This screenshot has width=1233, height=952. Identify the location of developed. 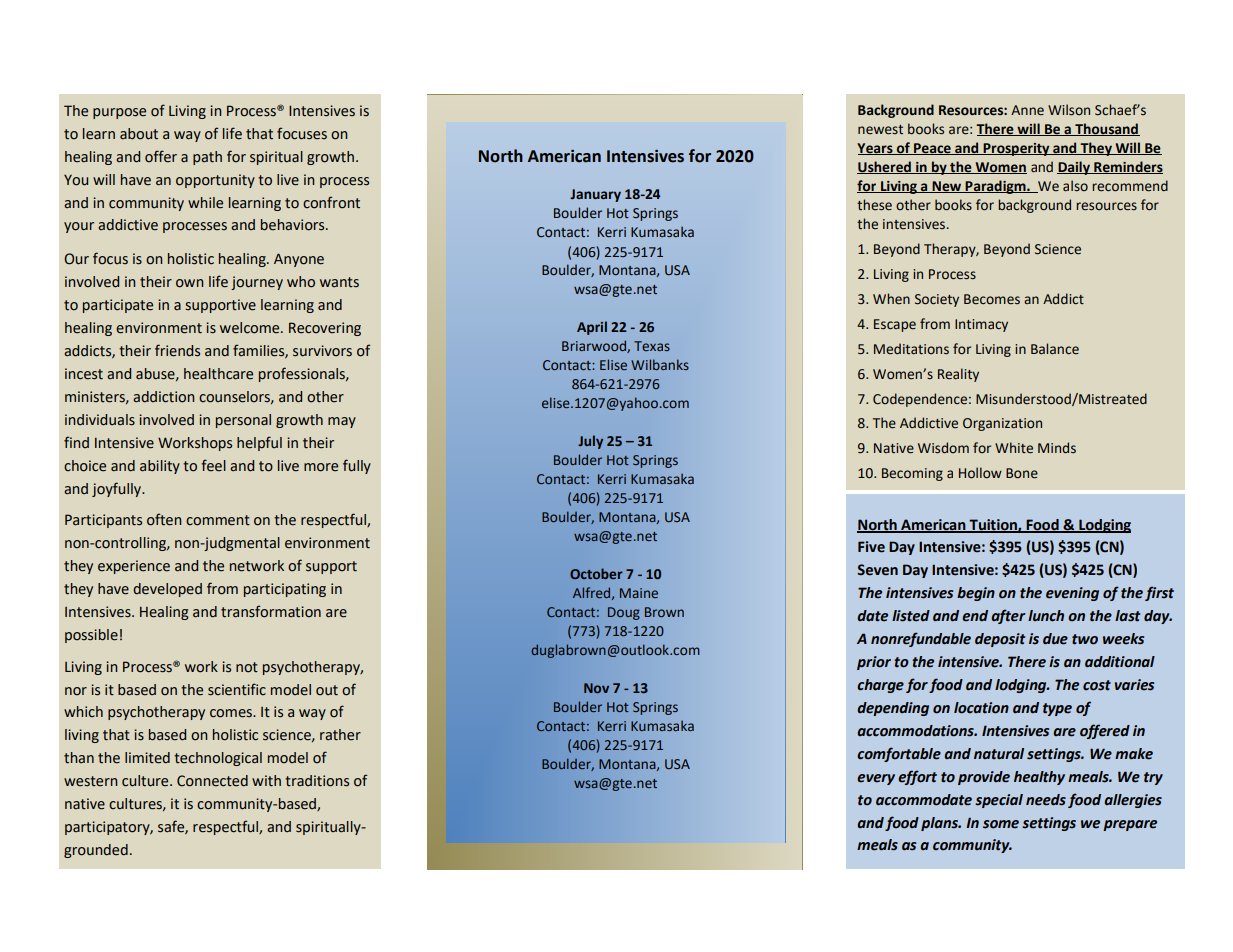
(167, 590).
